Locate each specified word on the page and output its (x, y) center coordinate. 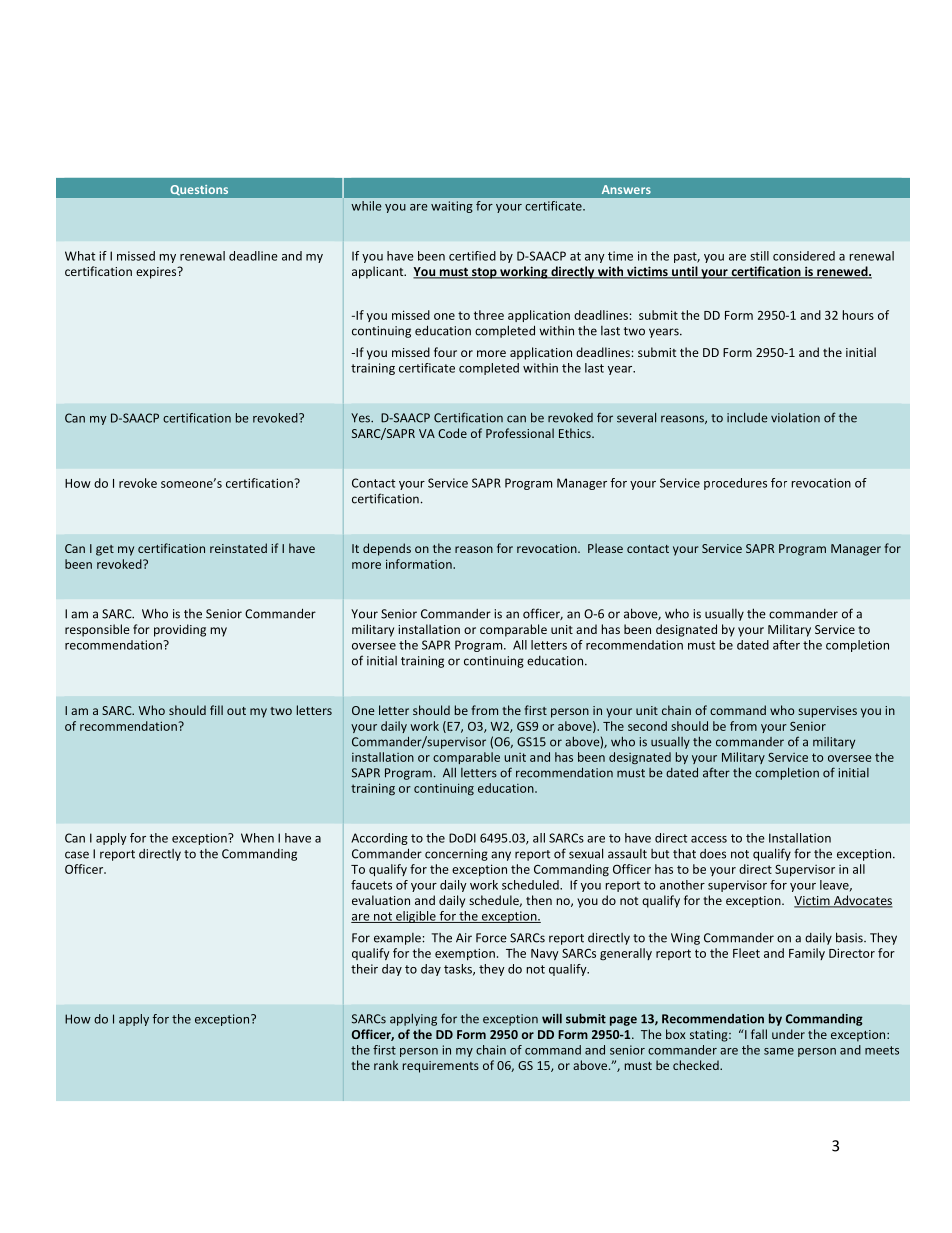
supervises (827, 712)
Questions (199, 190)
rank (386, 1065)
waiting (452, 207)
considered (804, 256)
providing (180, 630)
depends (387, 549)
